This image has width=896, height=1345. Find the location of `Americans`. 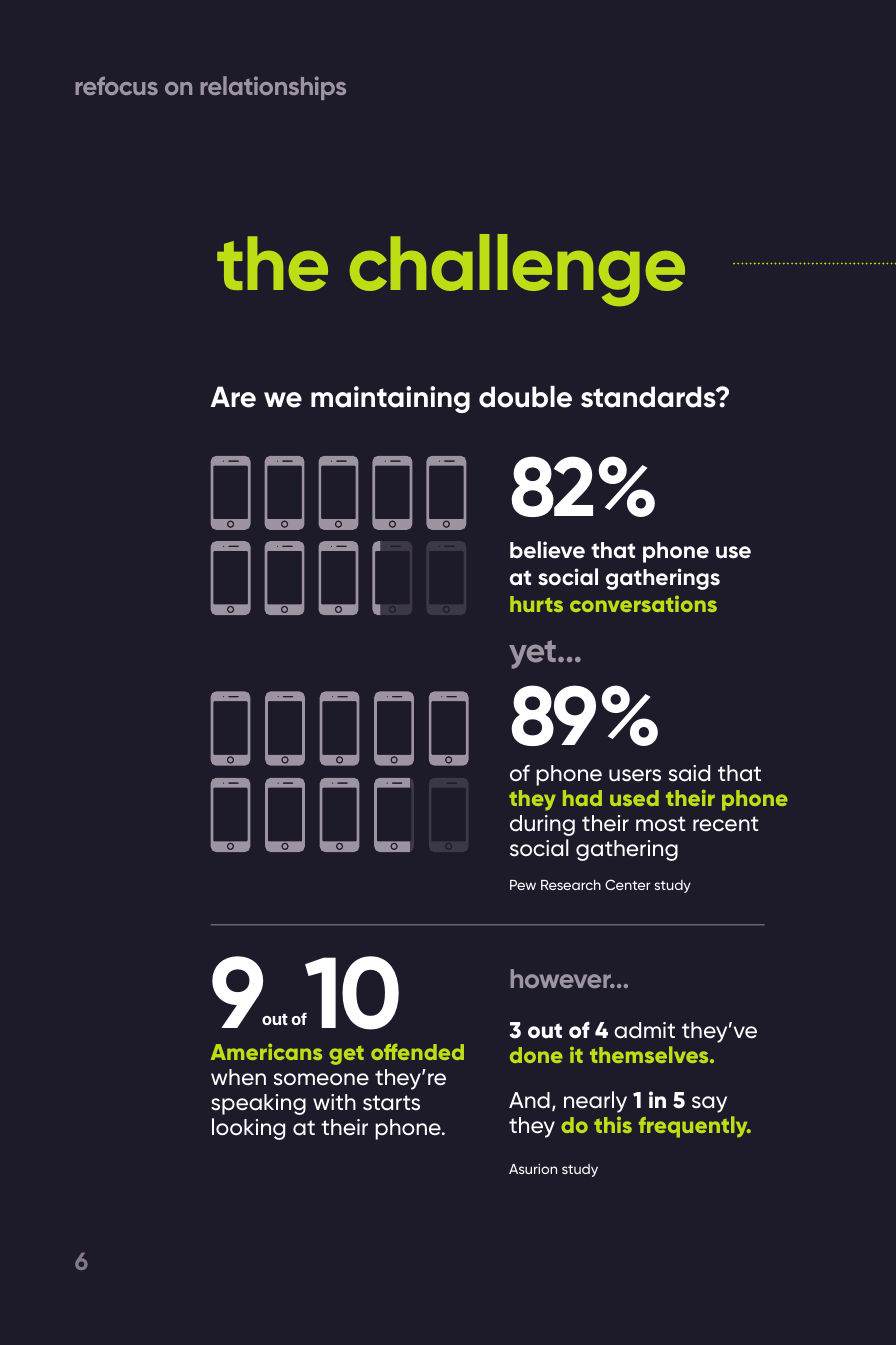

Americans is located at coordinates (266, 1051).
